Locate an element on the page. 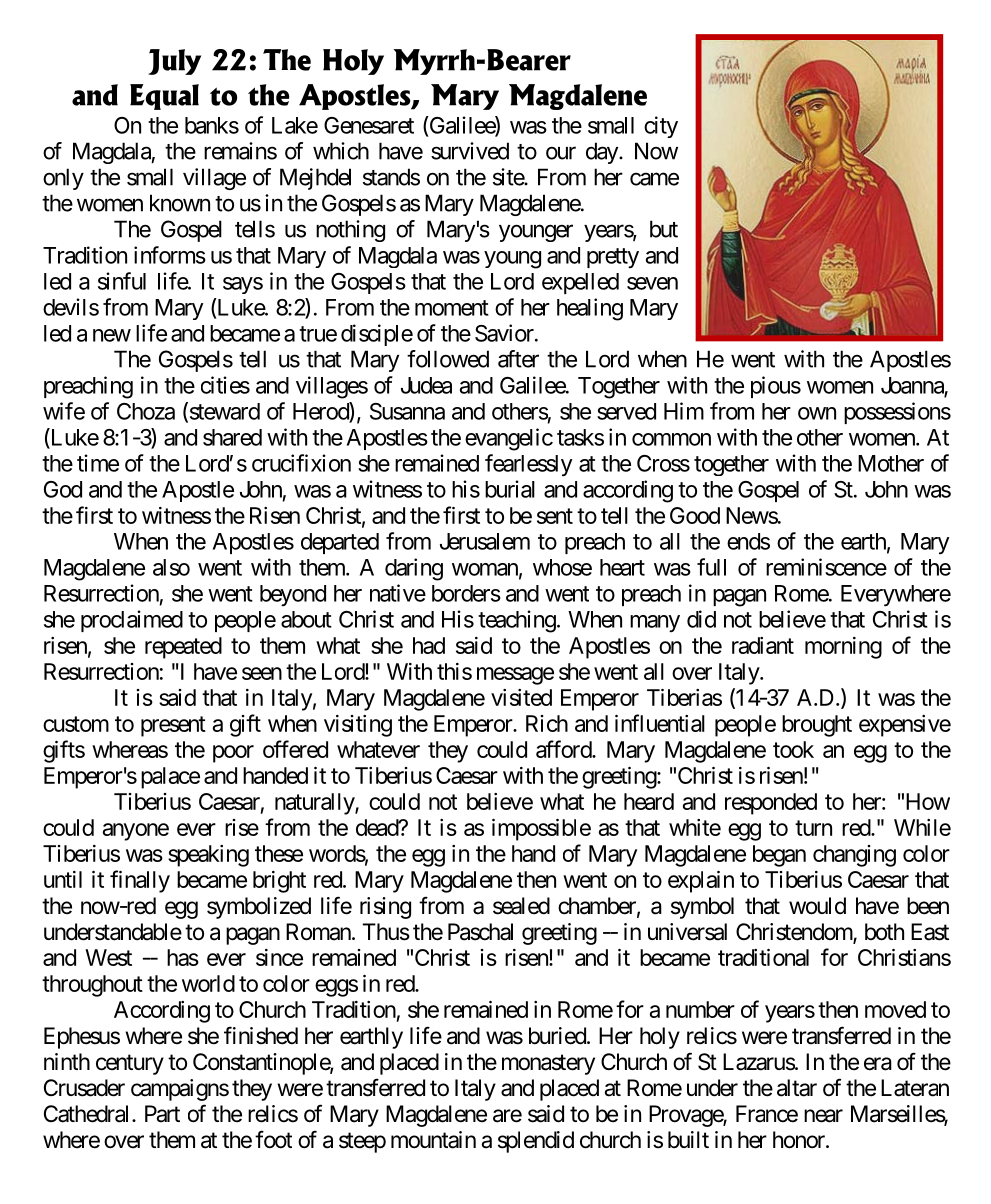  century is located at coordinates (130, 1064).
